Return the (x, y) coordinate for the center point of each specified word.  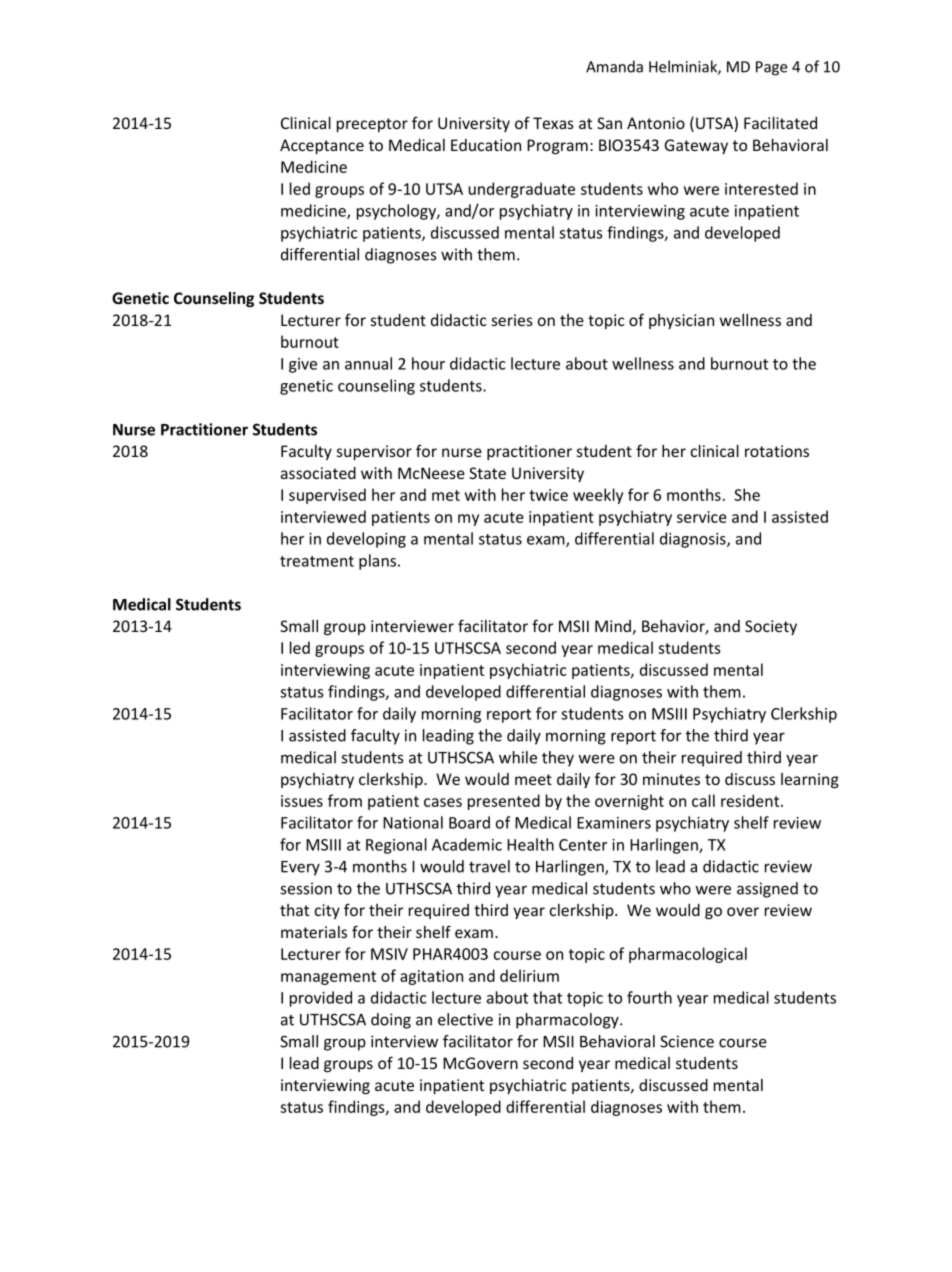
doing (391, 1021)
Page (771, 68)
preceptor (372, 125)
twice (548, 495)
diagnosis (694, 540)
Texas (553, 123)
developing (366, 540)
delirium (529, 975)
